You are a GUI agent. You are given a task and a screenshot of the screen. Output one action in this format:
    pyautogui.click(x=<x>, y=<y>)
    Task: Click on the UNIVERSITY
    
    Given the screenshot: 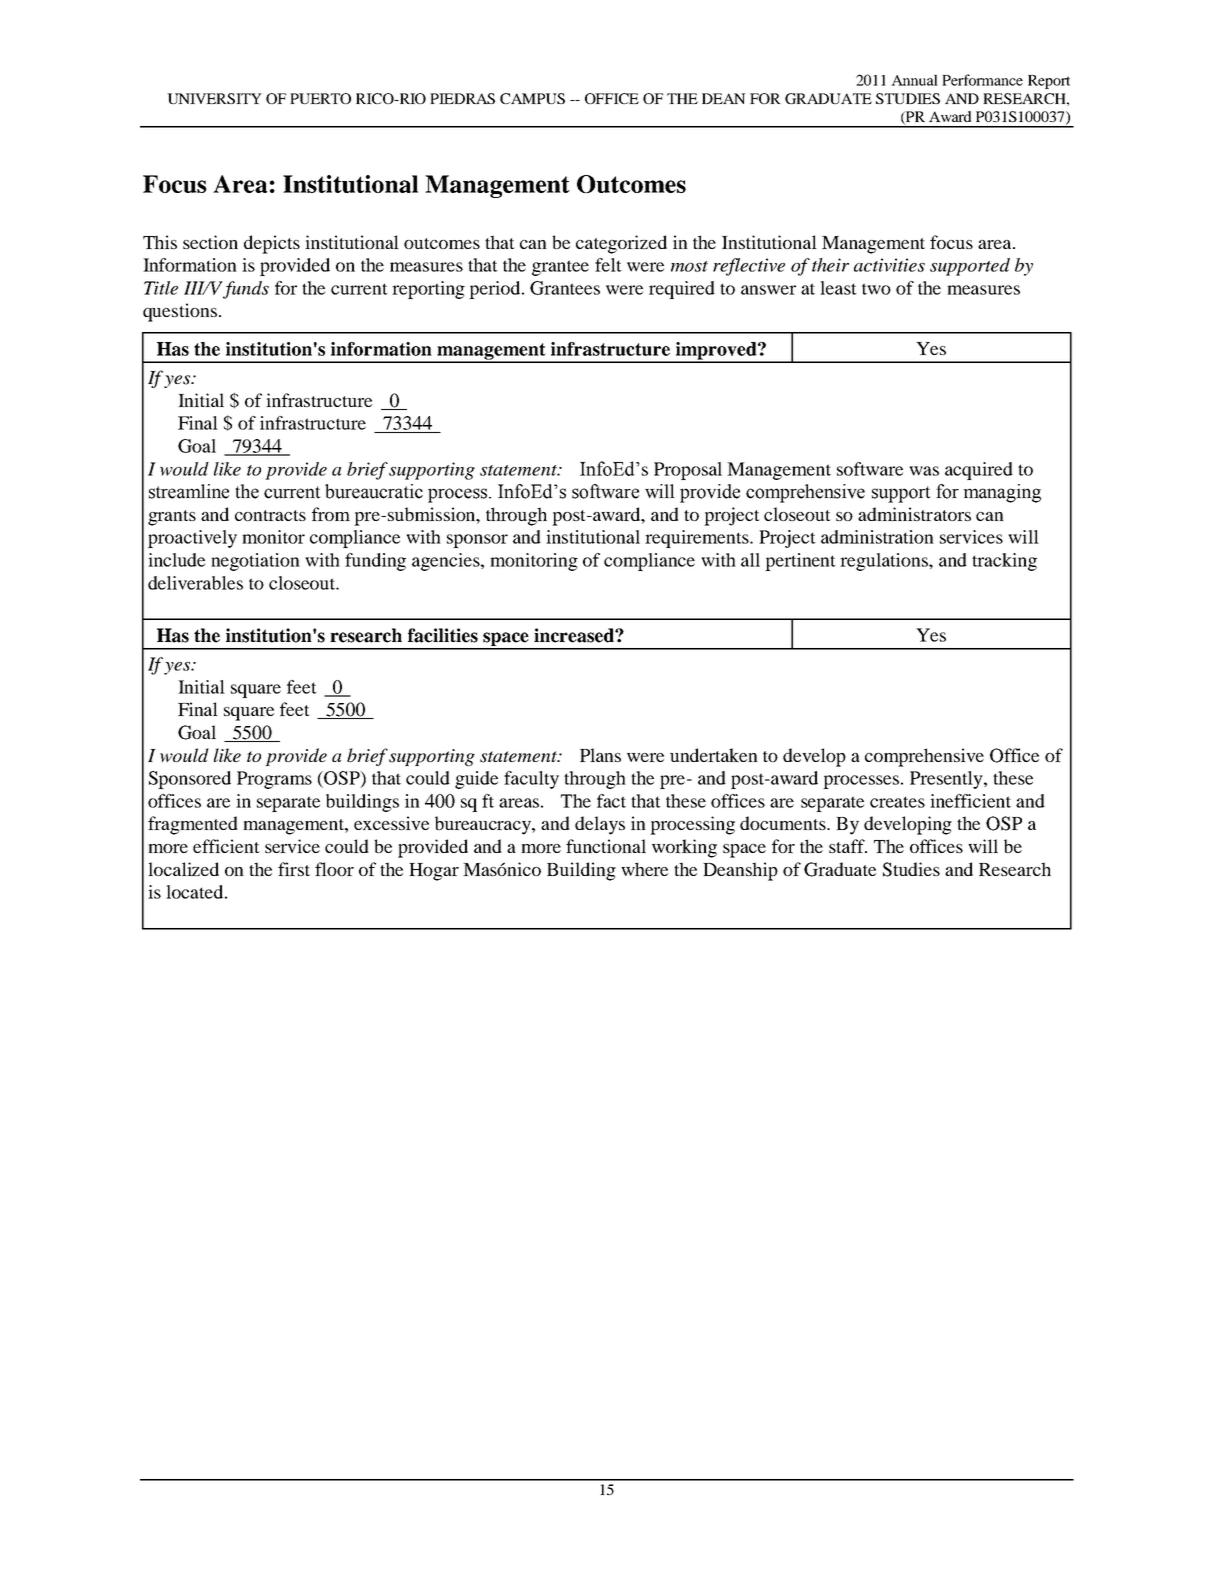 What is the action you would take?
    pyautogui.click(x=214, y=98)
